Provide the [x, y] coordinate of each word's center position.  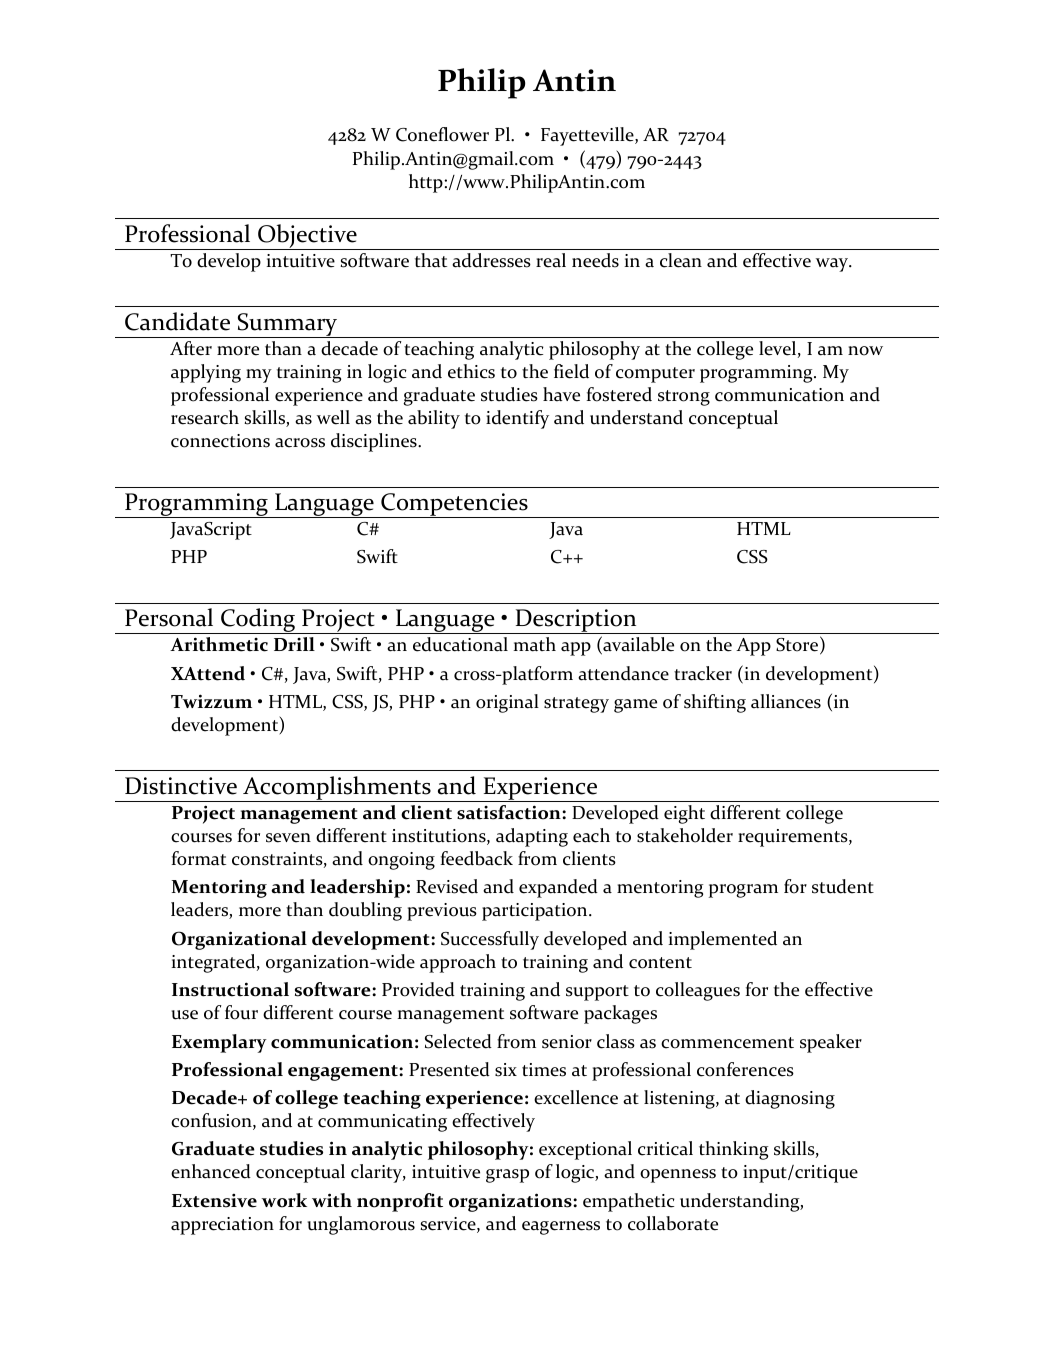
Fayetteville [588, 136]
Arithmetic [219, 644]
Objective [307, 237]
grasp [507, 1176]
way [833, 265]
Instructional [230, 989]
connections [220, 441]
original [507, 703]
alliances [786, 701]
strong [684, 398]
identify [517, 419]
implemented [722, 940]
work [284, 1200]
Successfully [490, 940]
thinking [733, 1150]
